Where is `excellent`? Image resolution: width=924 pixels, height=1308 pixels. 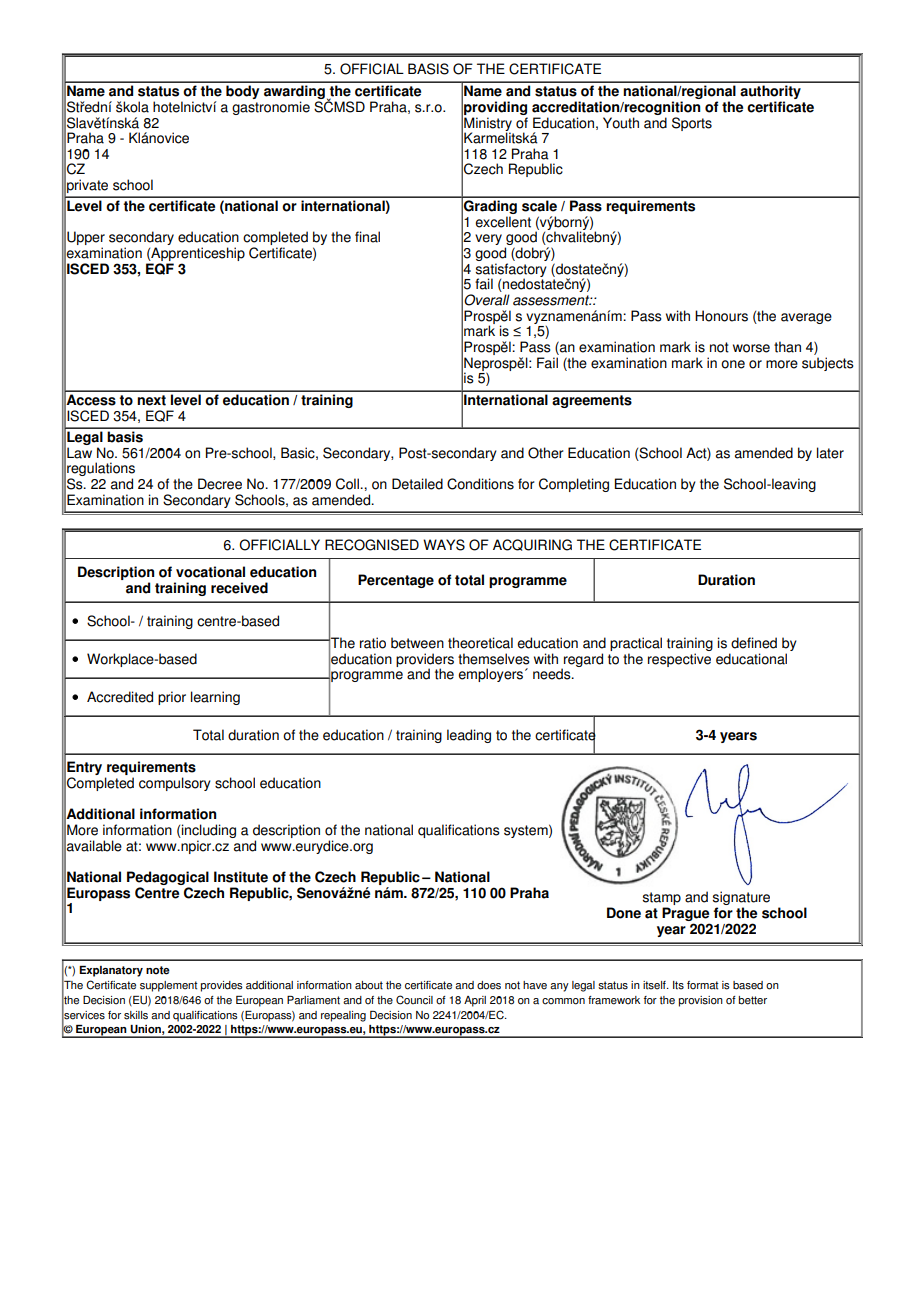
excellent is located at coordinates (503, 222).
